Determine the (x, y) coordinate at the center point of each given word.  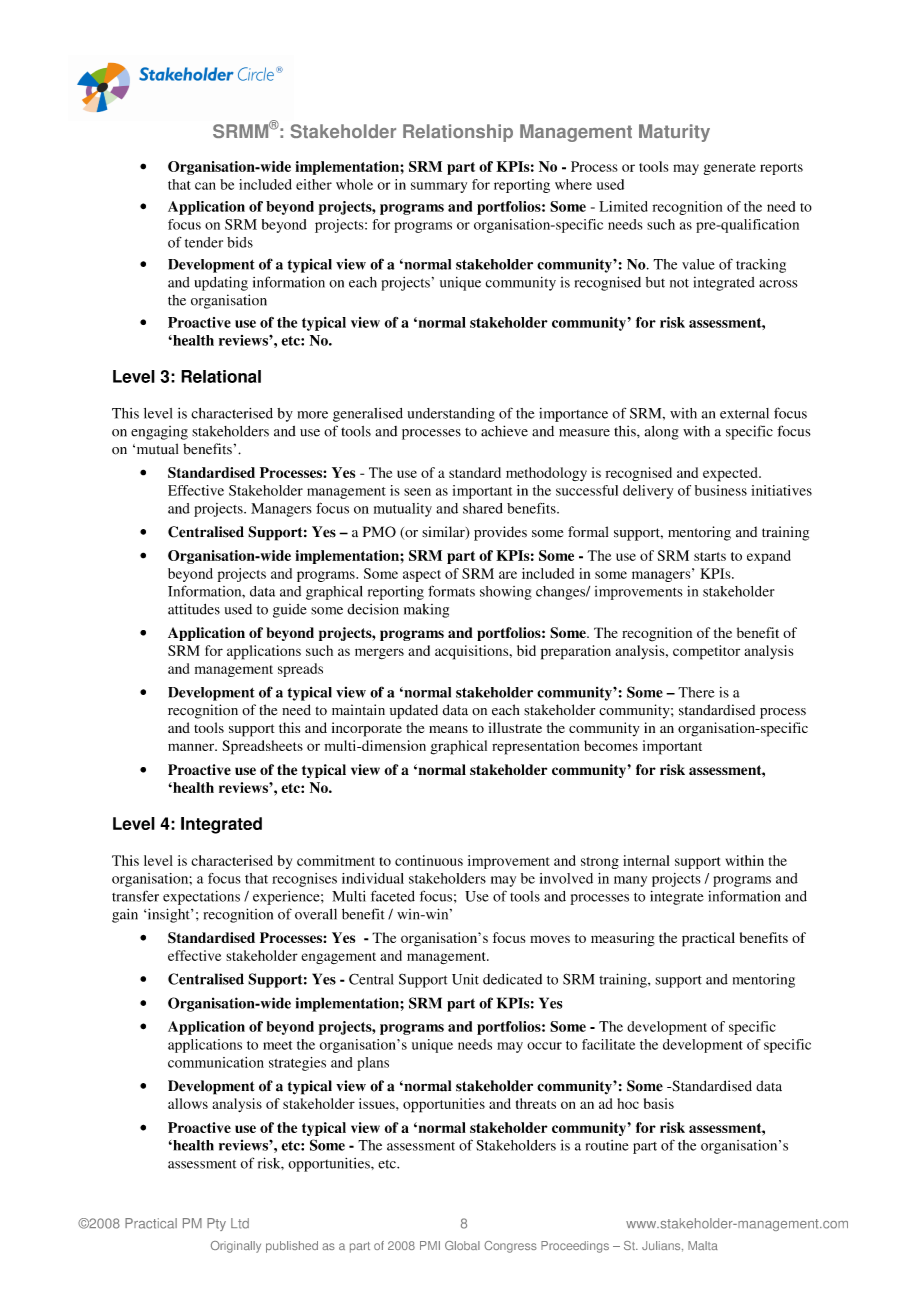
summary (439, 187)
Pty (216, 1224)
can (205, 186)
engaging (159, 433)
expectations (201, 898)
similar (444, 533)
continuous (429, 860)
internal (646, 860)
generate (729, 169)
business (721, 490)
